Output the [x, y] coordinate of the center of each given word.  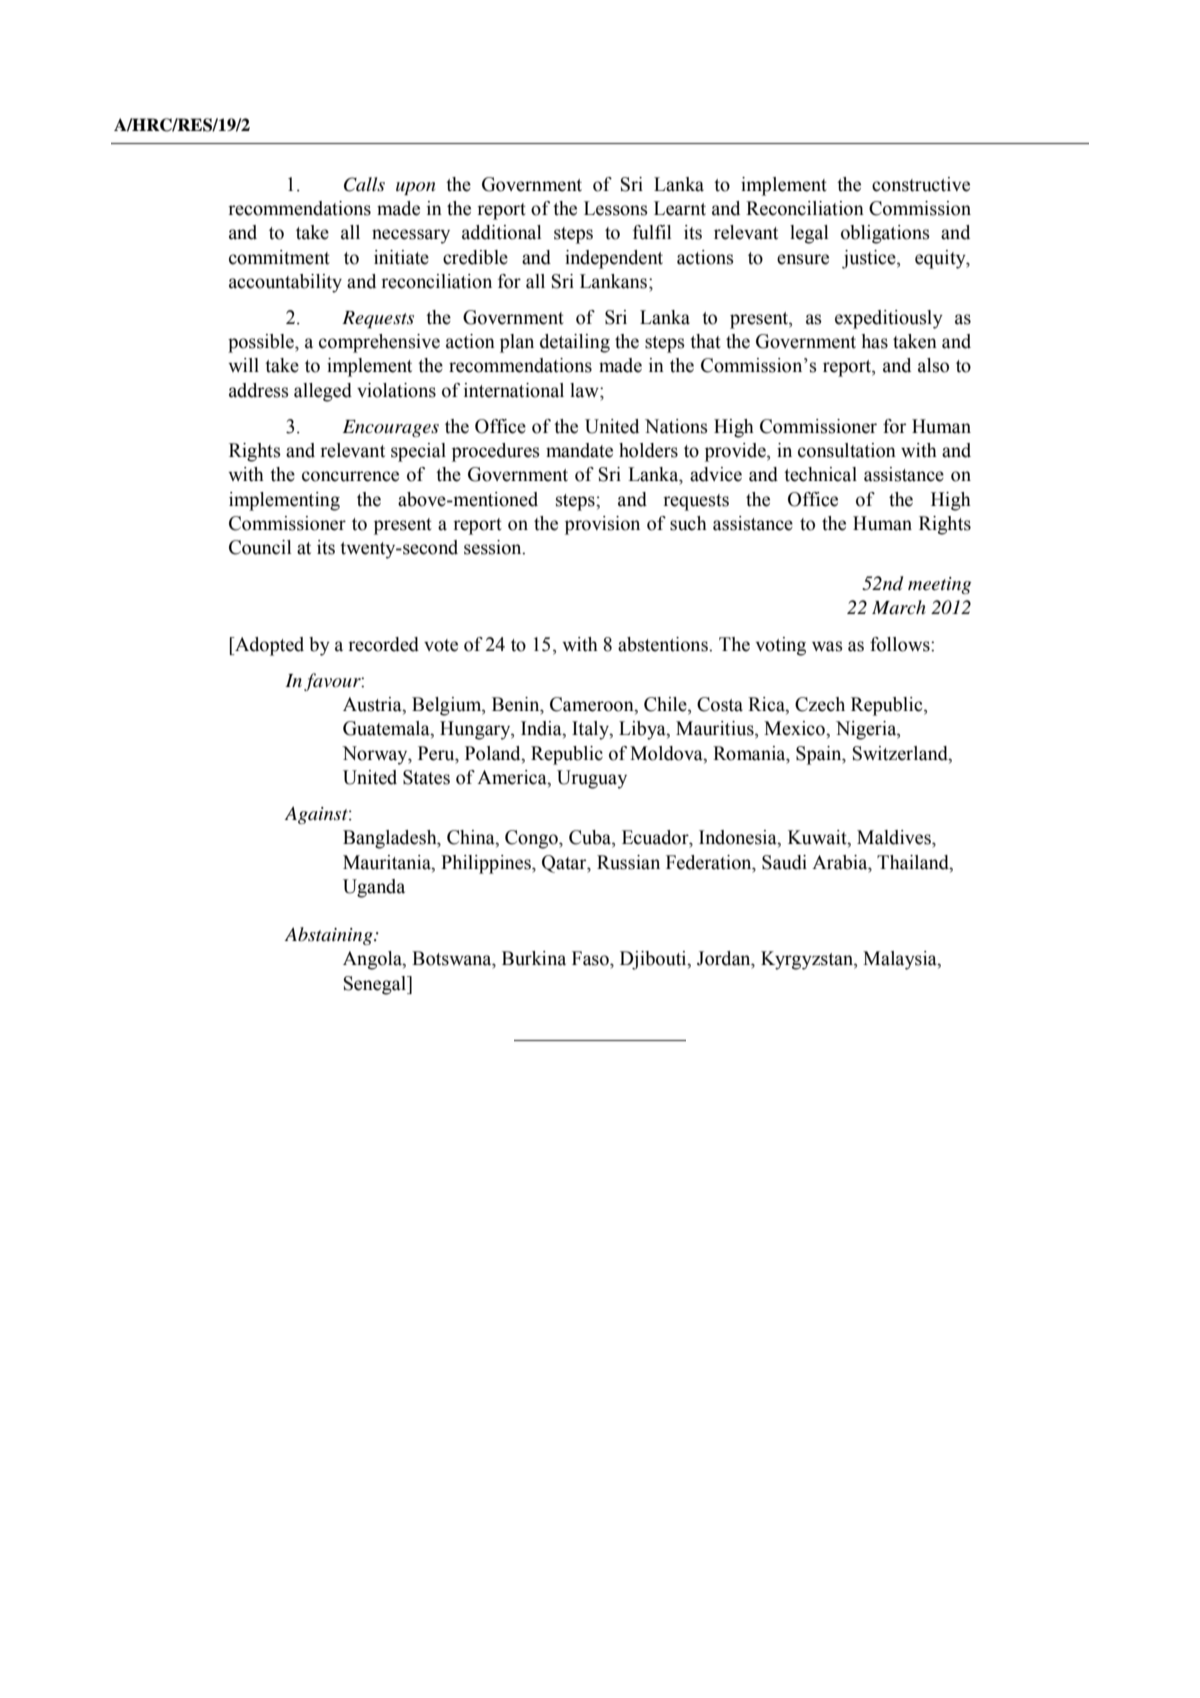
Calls [364, 184]
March [899, 607]
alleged [323, 392]
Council [260, 547]
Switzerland [901, 753]
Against [317, 815]
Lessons [616, 208]
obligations [885, 234]
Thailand [914, 862]
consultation [847, 450]
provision [602, 525]
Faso [591, 958]
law [585, 390]
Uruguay [592, 779]
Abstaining [330, 936]
